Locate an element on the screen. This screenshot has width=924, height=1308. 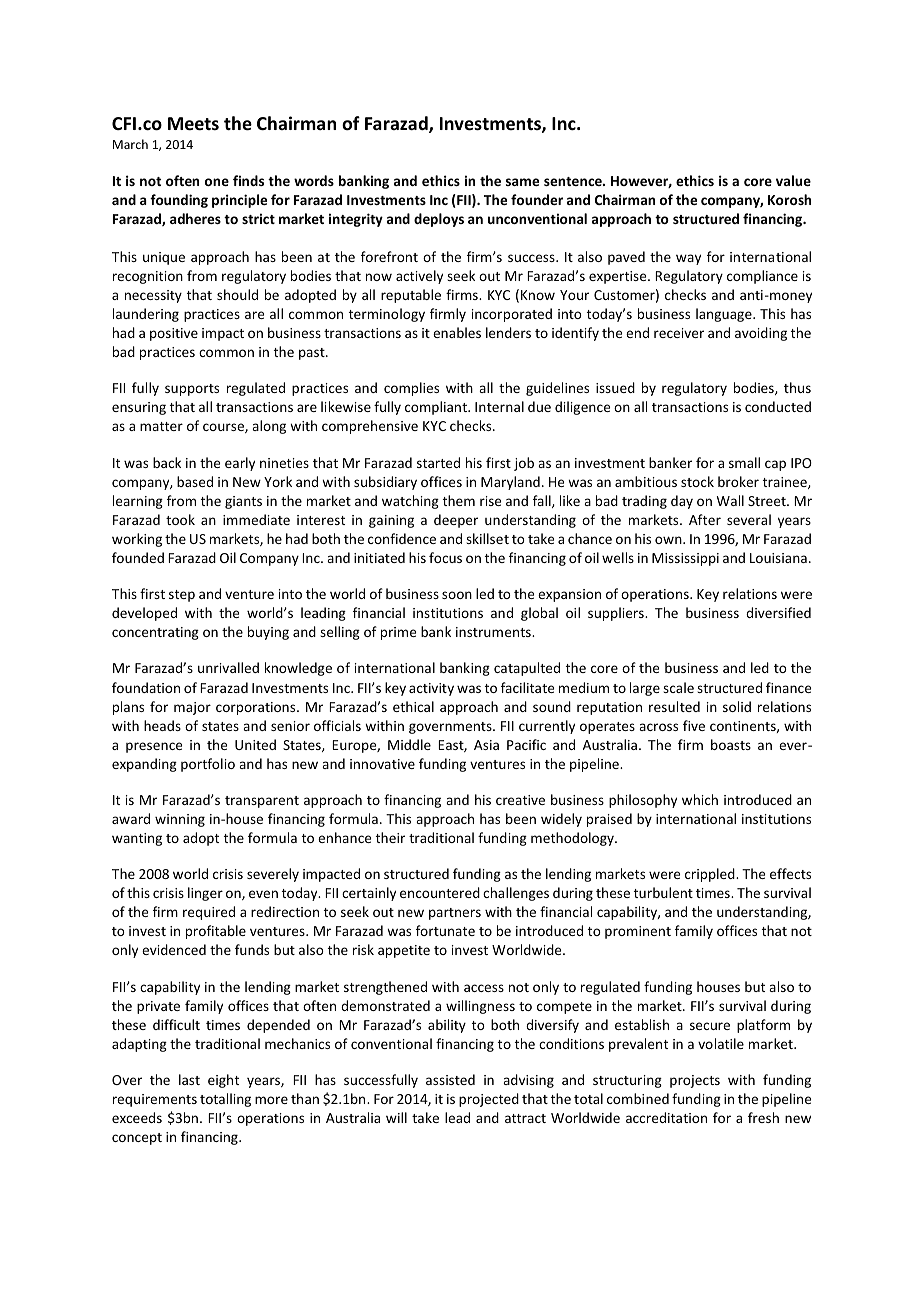
Meets is located at coordinates (193, 124).
